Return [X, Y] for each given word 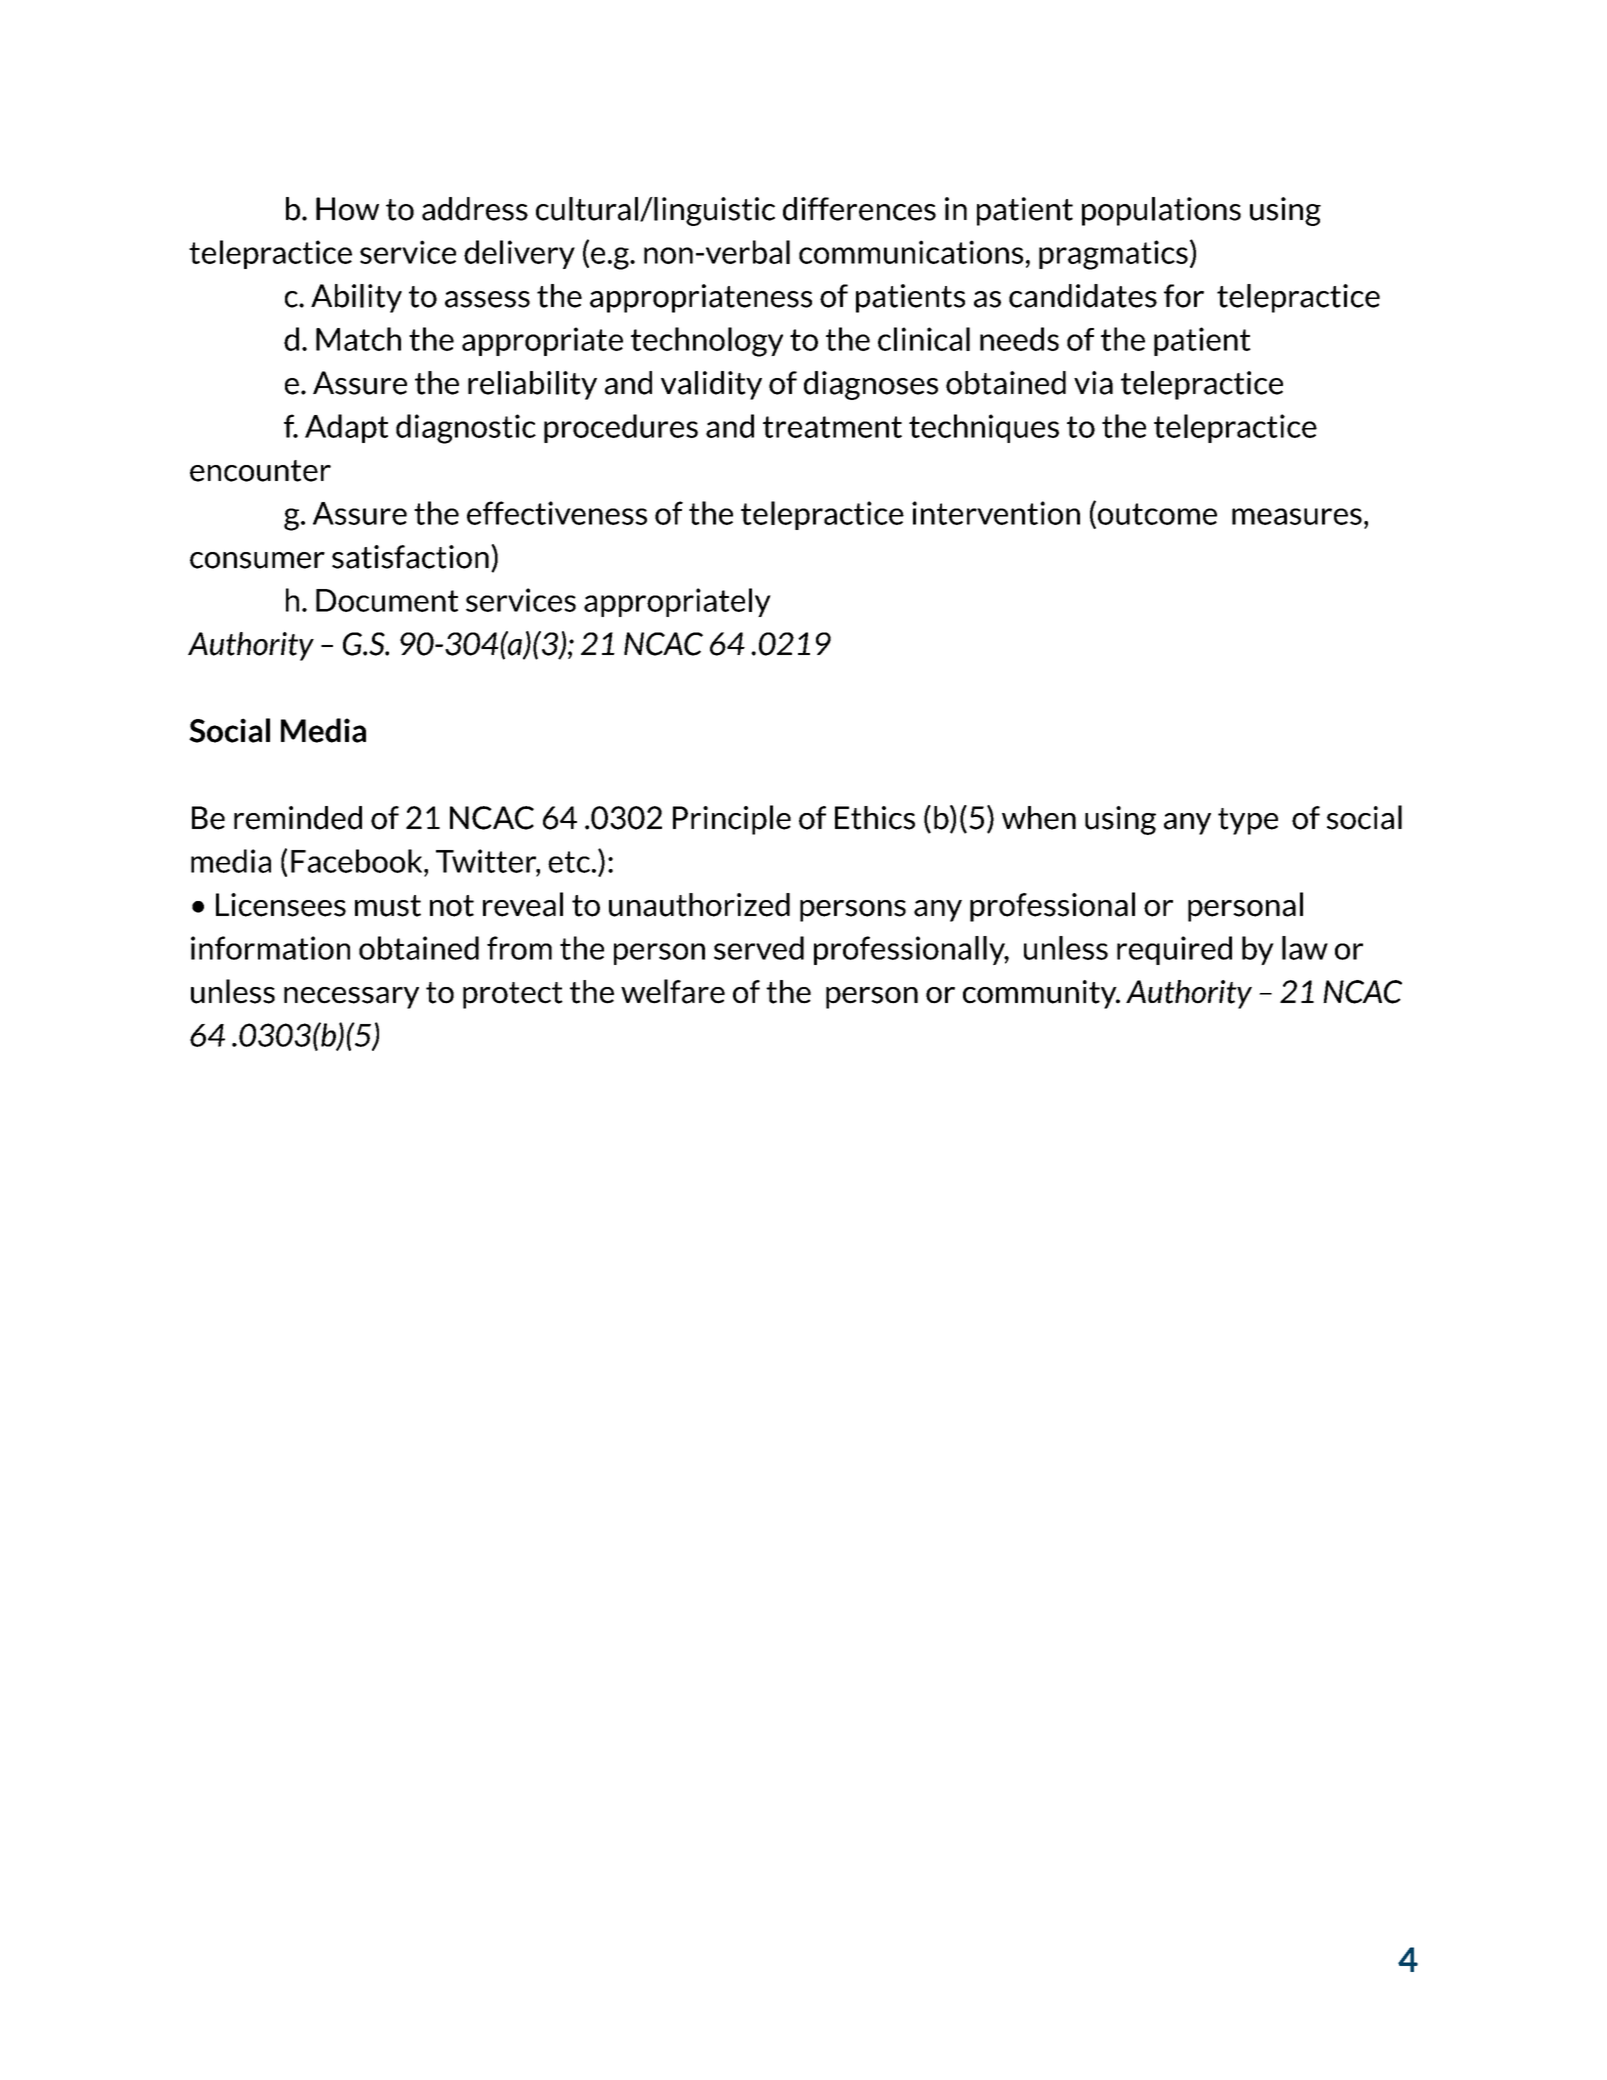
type [1248, 821]
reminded [298, 818]
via [1093, 383]
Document [387, 600]
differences [859, 209]
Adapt [346, 428]
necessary [351, 998]
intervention [996, 513]
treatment [832, 427]
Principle [732, 820]
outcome [1156, 514]
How [347, 209]
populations [1161, 211]
